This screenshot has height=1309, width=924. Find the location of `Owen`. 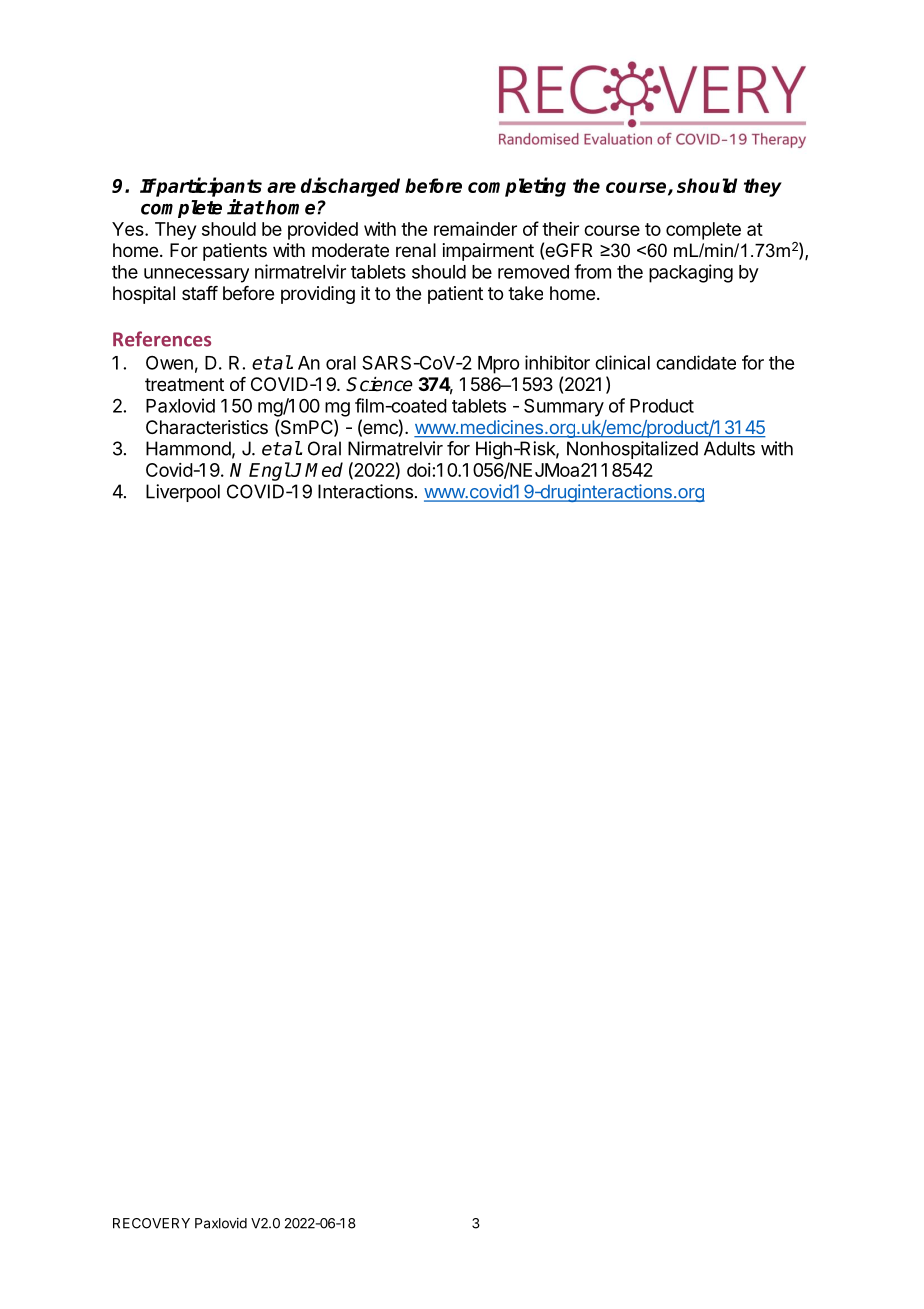

Owen is located at coordinates (169, 363).
